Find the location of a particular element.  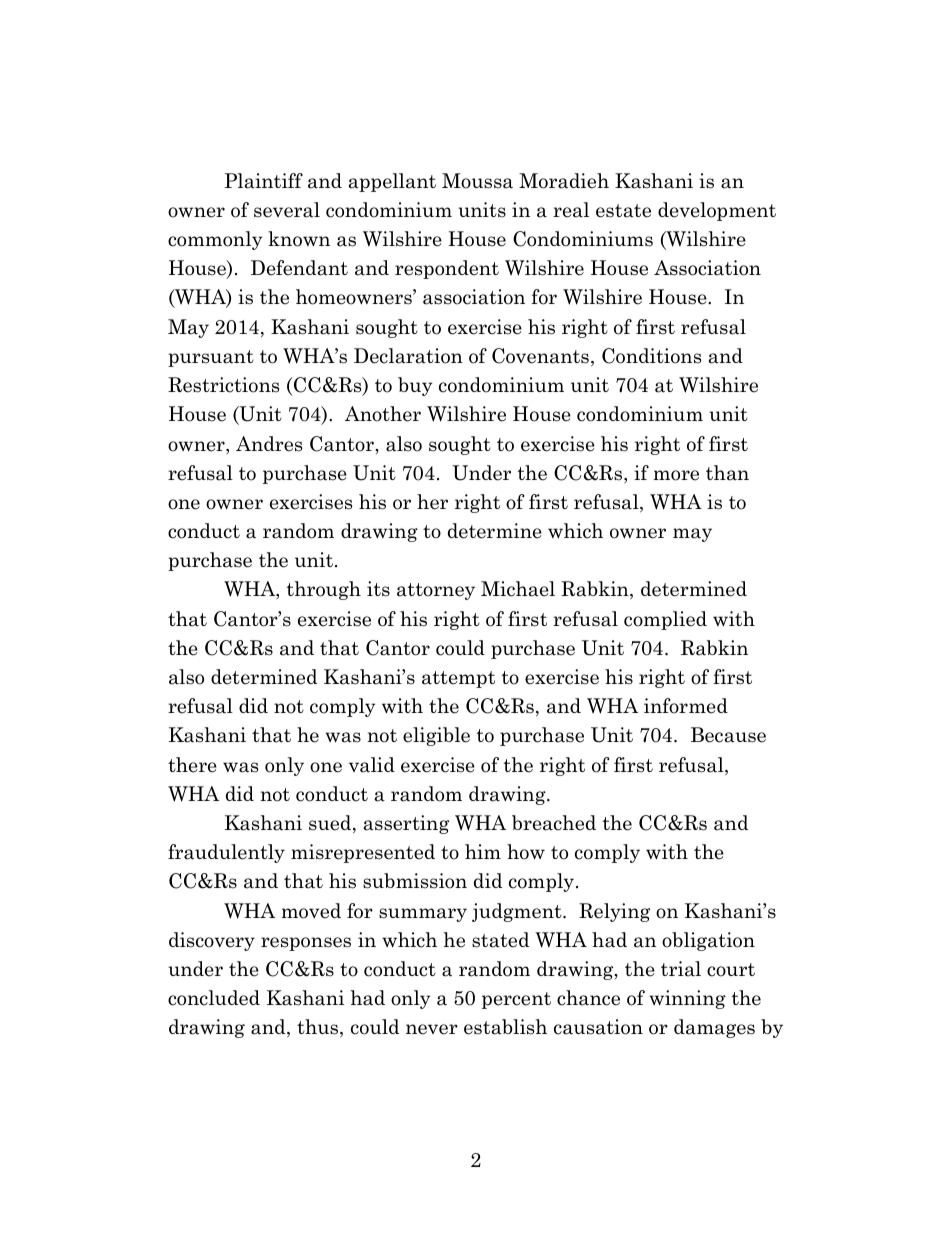

winning is located at coordinates (687, 999).
